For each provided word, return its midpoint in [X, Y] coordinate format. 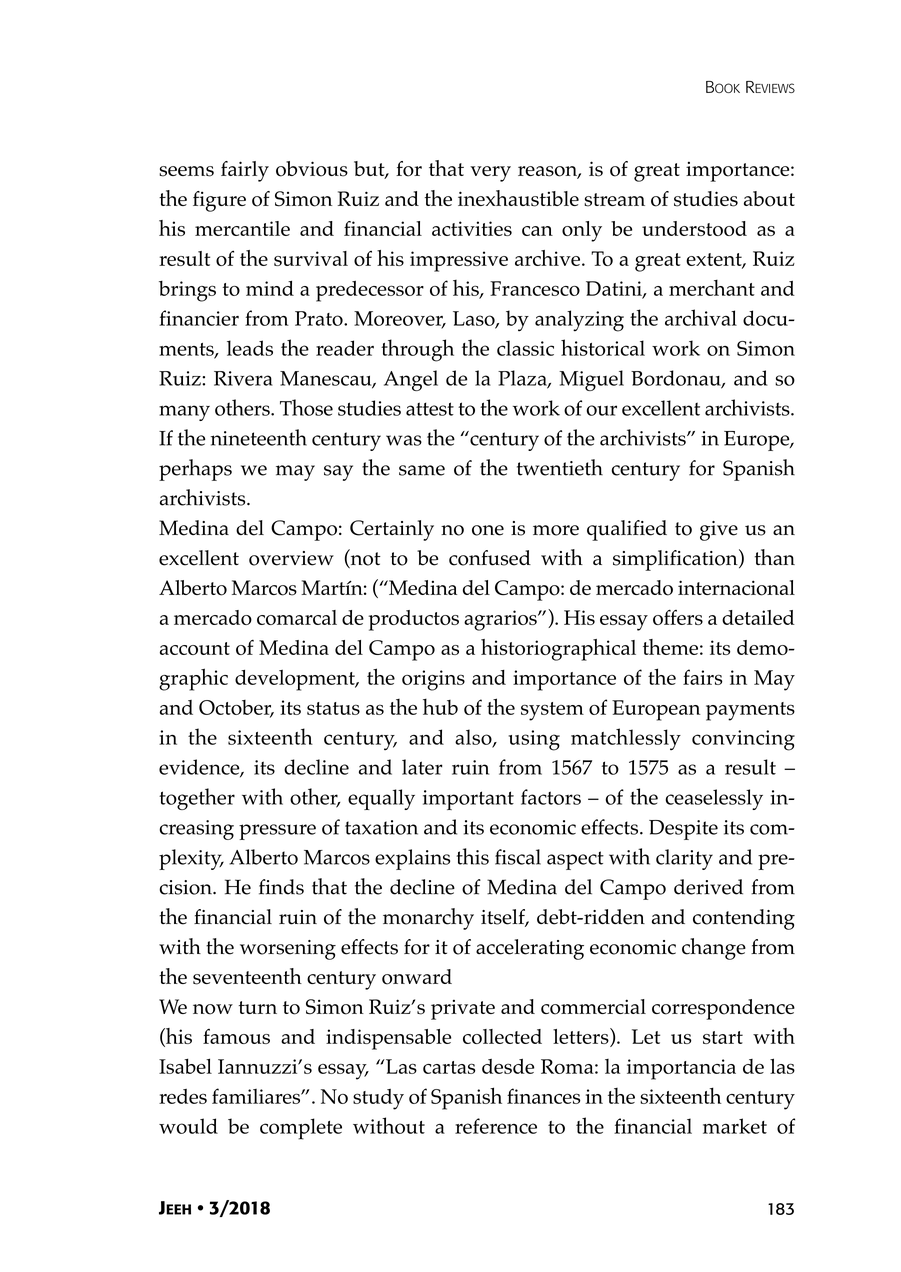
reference [496, 1126]
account [195, 648]
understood [694, 228]
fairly [245, 171]
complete [301, 1129]
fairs [702, 677]
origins [433, 680]
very [490, 174]
